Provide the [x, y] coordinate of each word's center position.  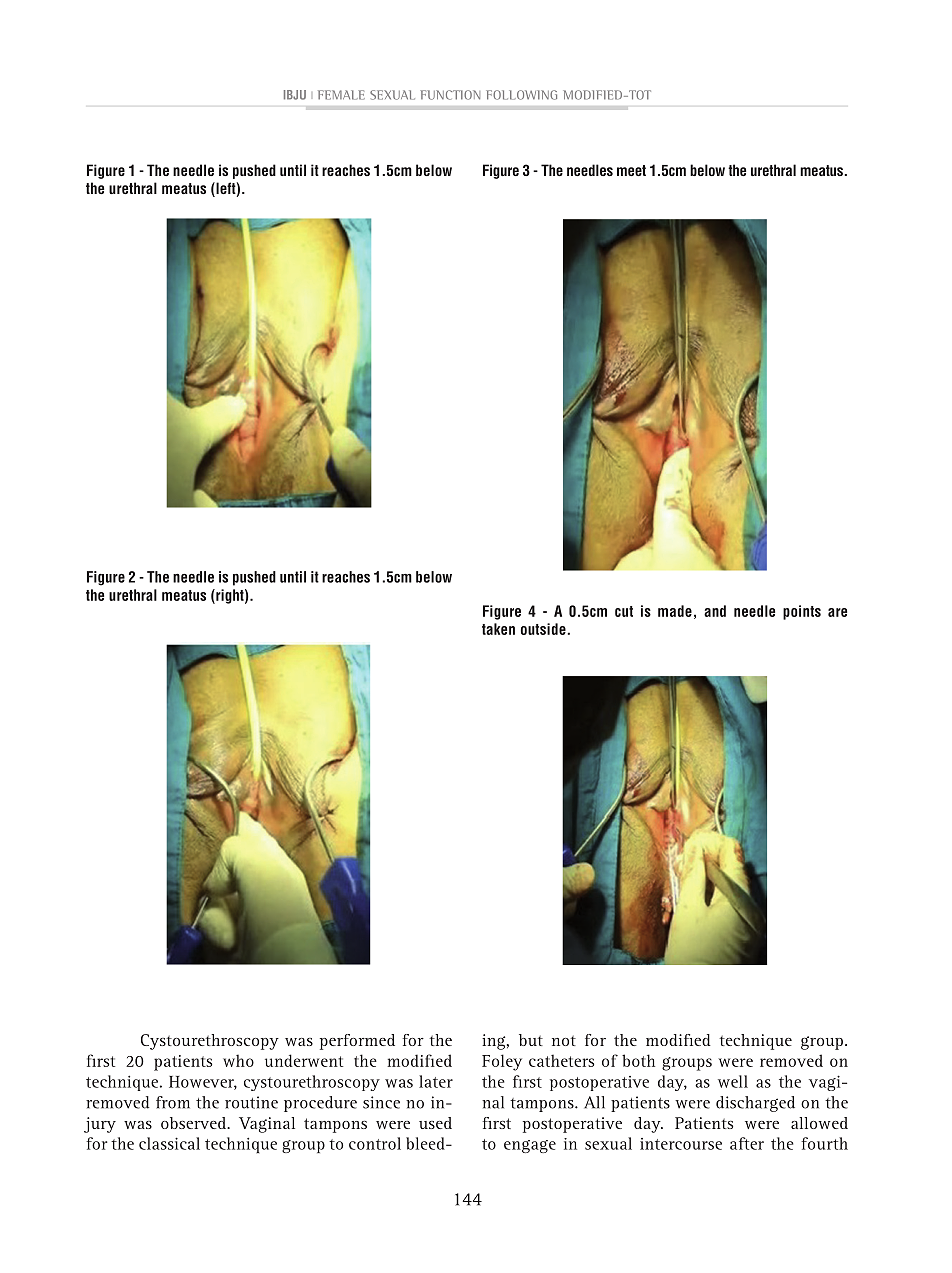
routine [251, 1102]
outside [543, 629]
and [715, 611]
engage [530, 1146]
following [521, 95]
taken [498, 629]
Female [341, 95]
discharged [755, 1104]
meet [631, 170]
